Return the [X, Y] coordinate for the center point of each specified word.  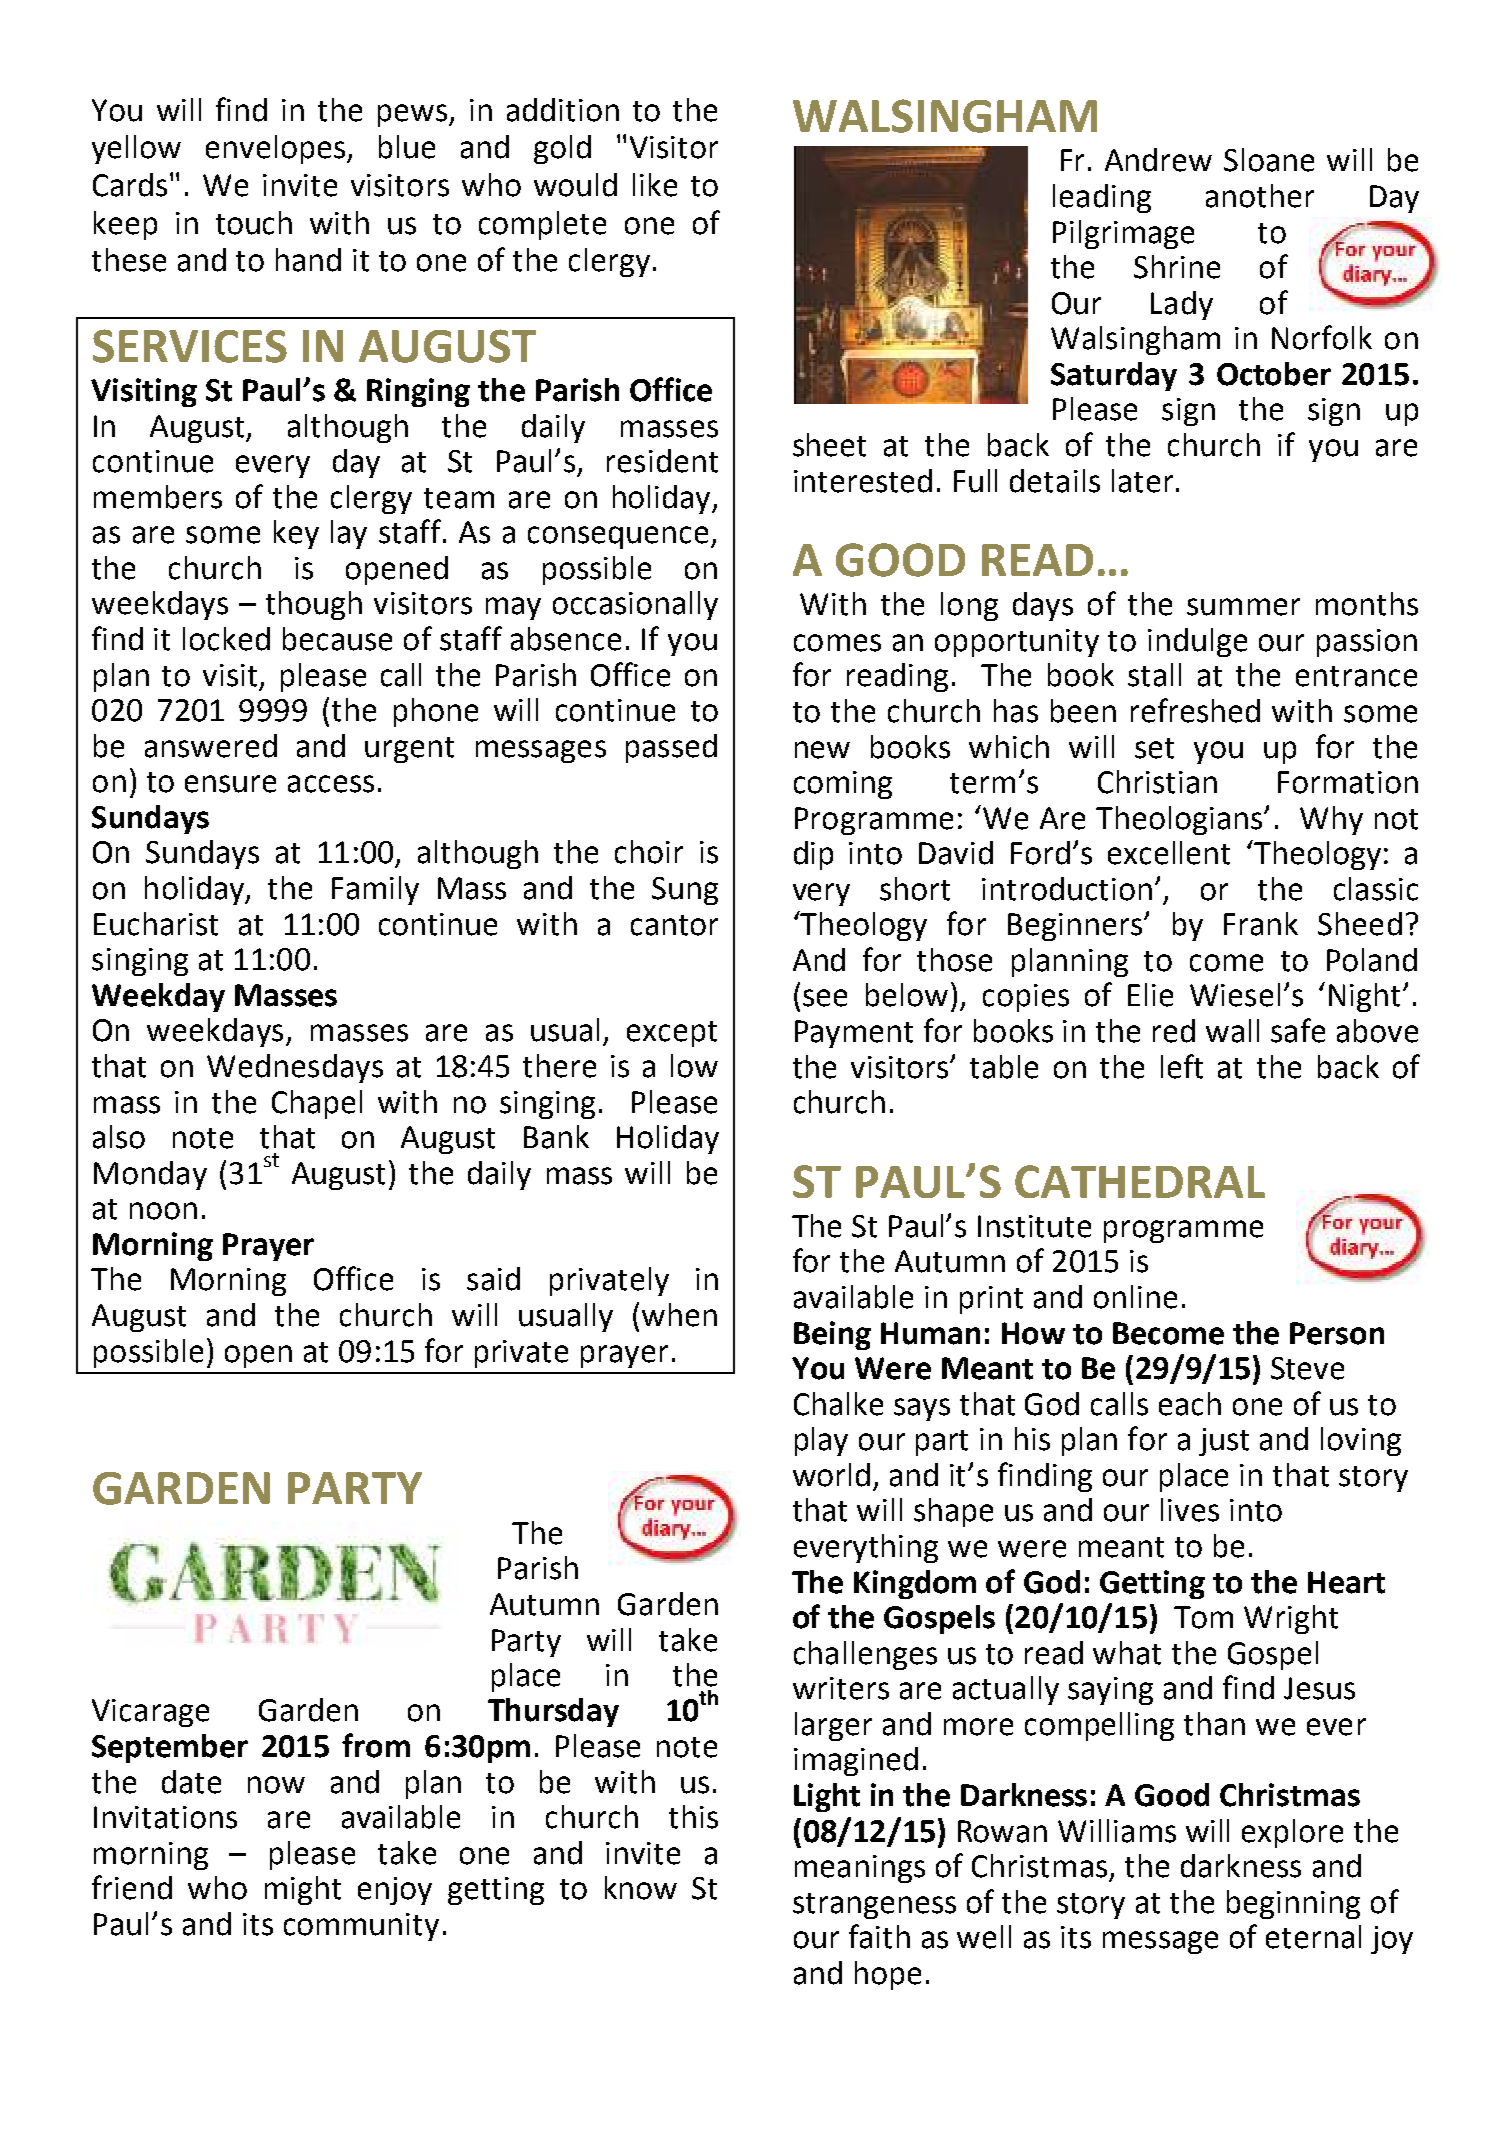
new [822, 750]
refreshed [1195, 710]
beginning [1293, 1904]
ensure [230, 784]
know [641, 1888]
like [655, 185]
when [679, 1315]
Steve [1307, 1368]
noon [163, 1211]
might [303, 1890]
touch [254, 223]
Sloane [1269, 160]
